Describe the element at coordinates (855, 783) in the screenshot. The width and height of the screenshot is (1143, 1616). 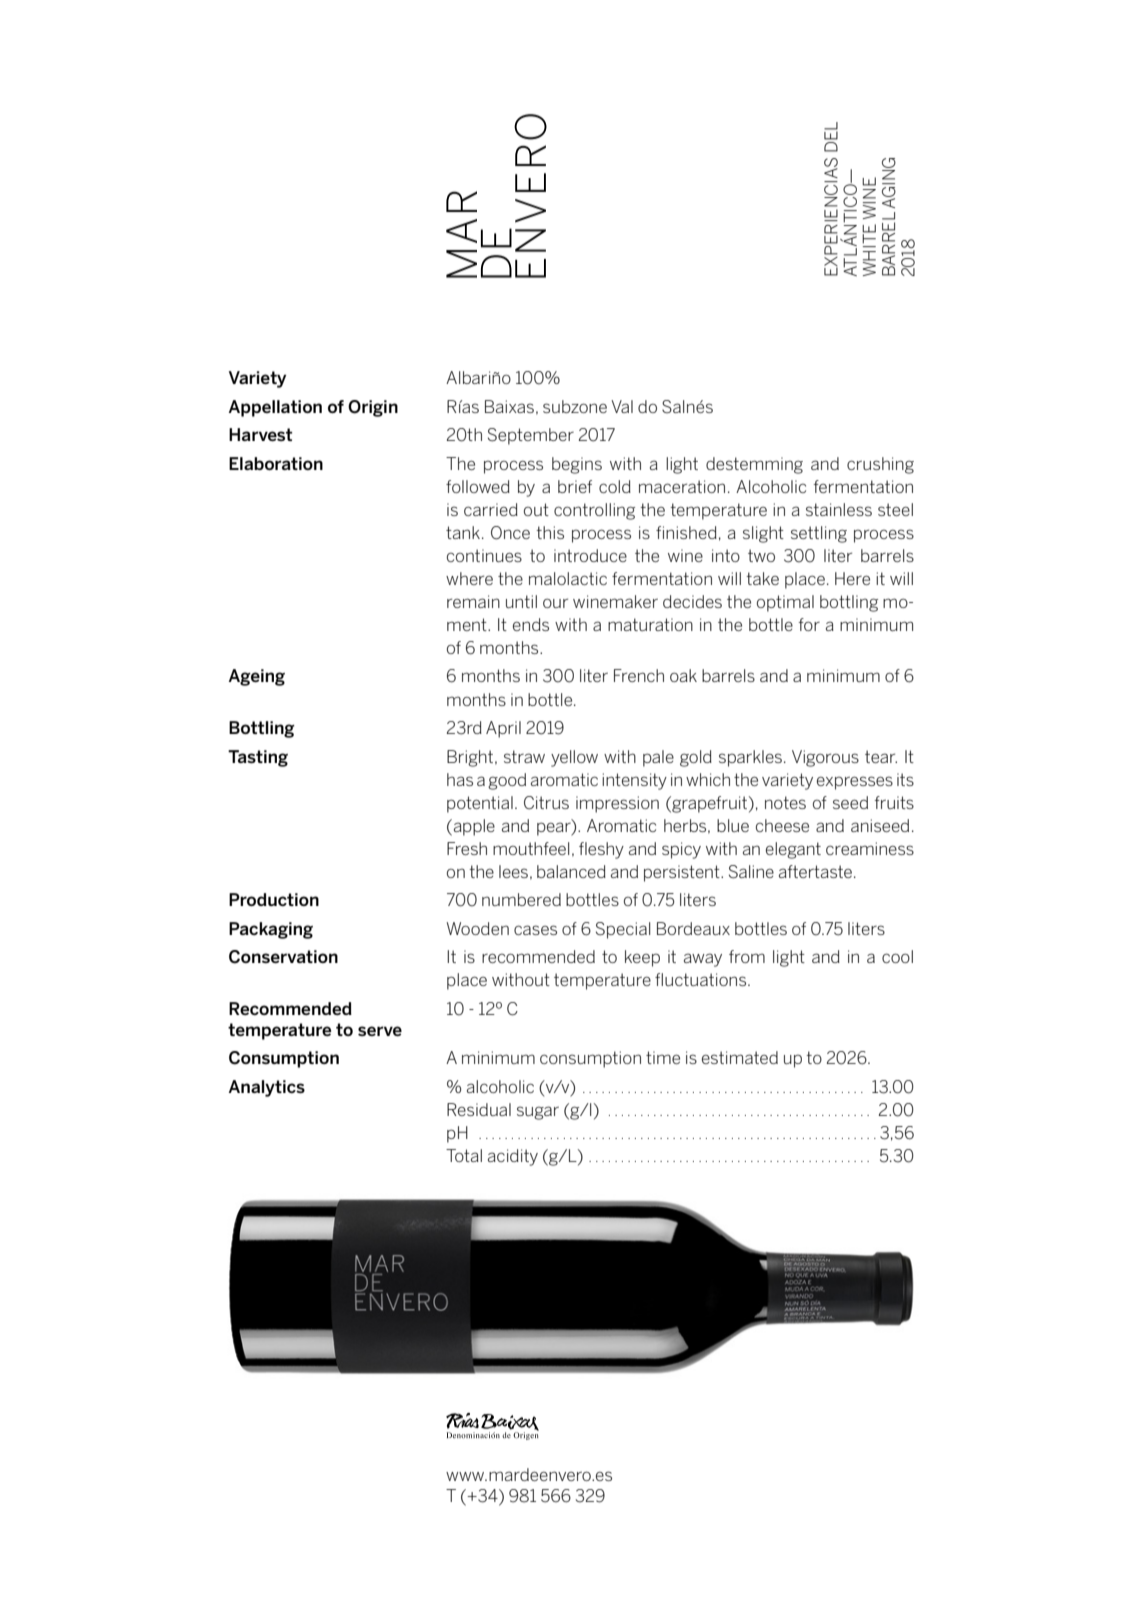
I see `expresses` at that location.
